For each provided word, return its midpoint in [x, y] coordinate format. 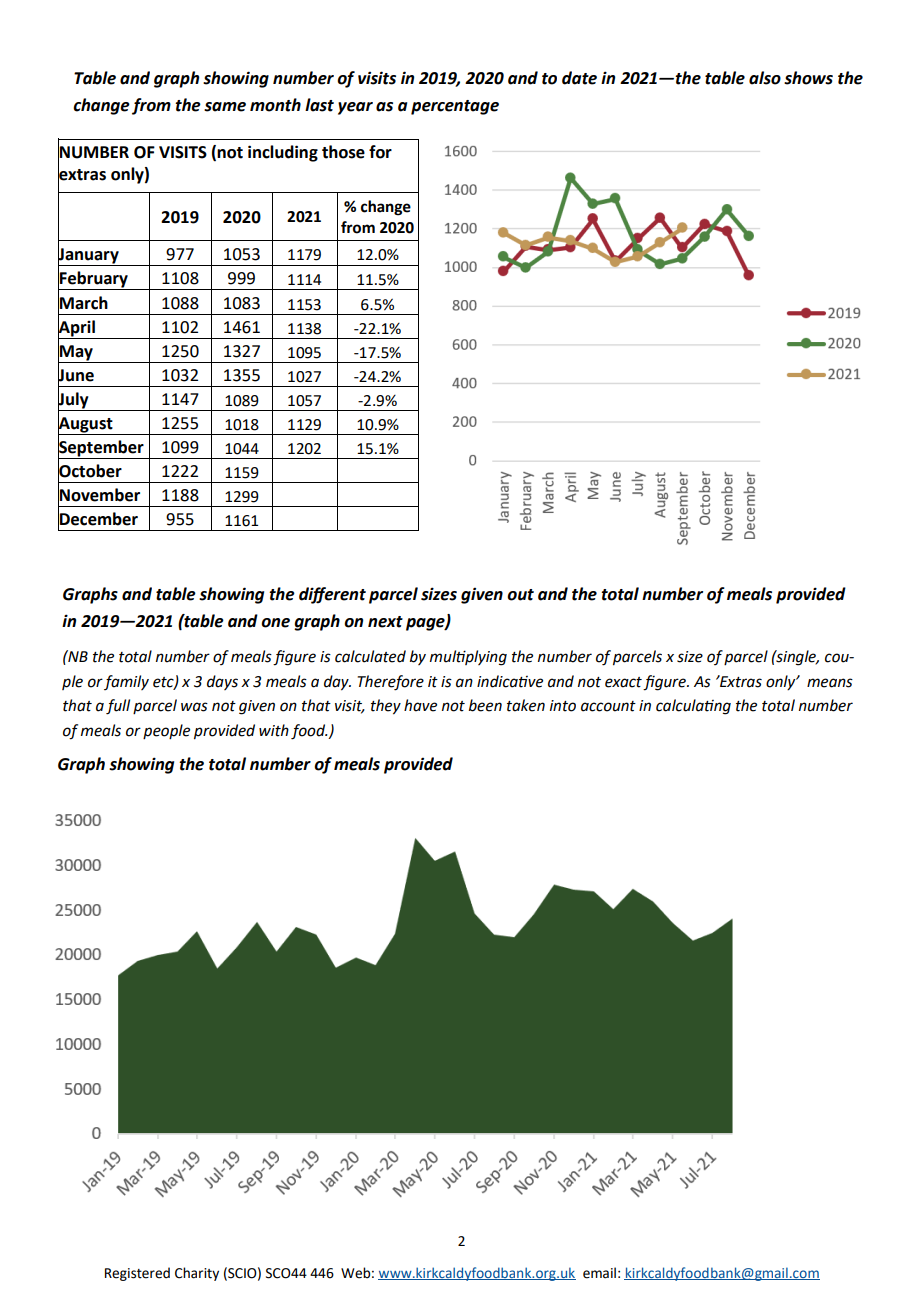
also [765, 78]
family [126, 682]
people [166, 731]
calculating [693, 707]
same [225, 107]
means [830, 683]
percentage [455, 107]
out [520, 595]
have [420, 705]
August [86, 425]
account [608, 706]
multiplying [468, 658]
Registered [137, 1274]
